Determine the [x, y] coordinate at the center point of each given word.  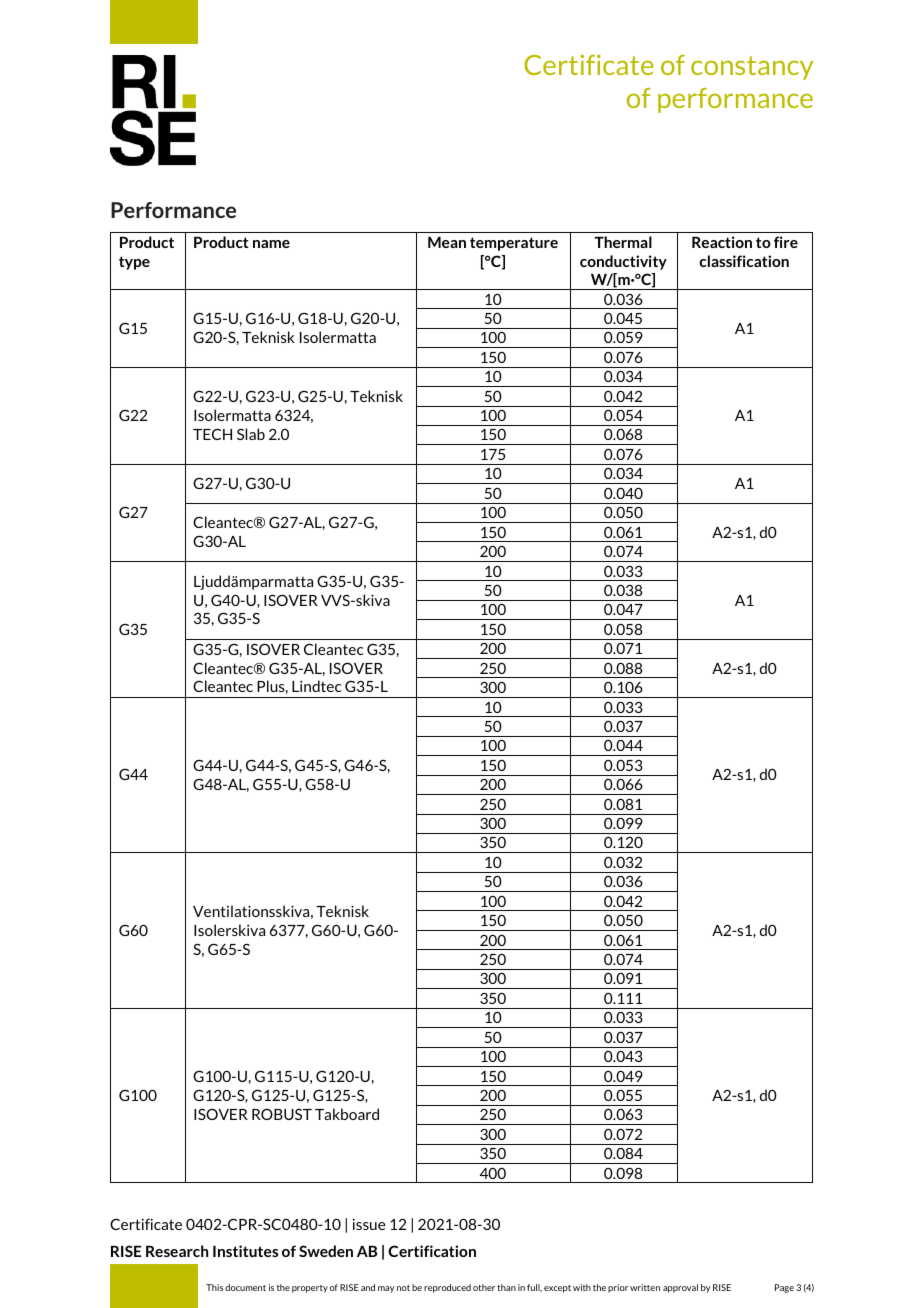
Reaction [722, 242]
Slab [251, 434]
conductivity [623, 262]
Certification [432, 1251]
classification [744, 261]
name [271, 244]
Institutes [246, 1251]
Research [177, 1251]
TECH [212, 434]
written [645, 1287]
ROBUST [282, 1114]
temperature [514, 244]
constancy [752, 68]
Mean [447, 242]
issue [369, 1224]
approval [680, 1288]
